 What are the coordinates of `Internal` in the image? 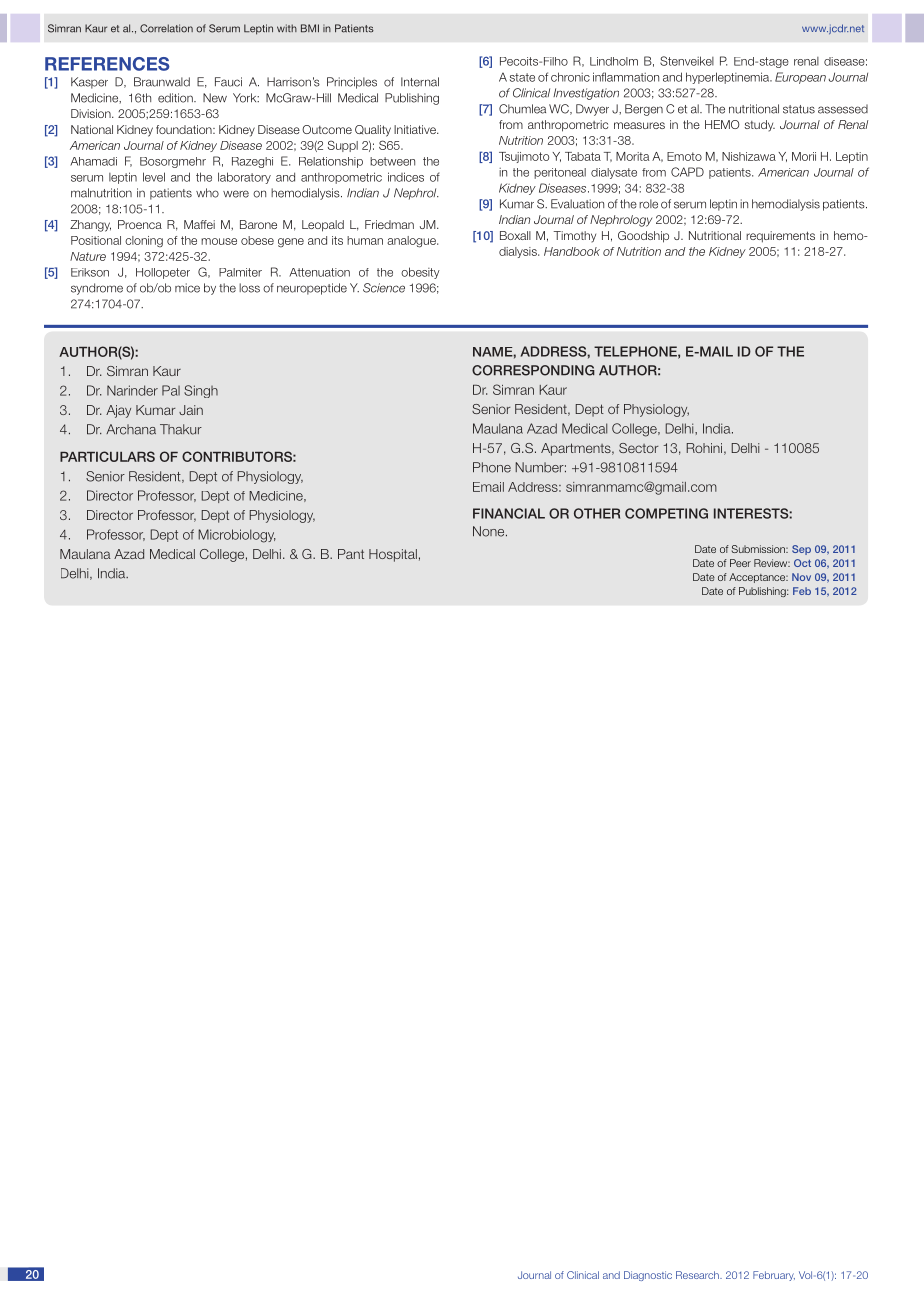 It's located at (420, 82).
